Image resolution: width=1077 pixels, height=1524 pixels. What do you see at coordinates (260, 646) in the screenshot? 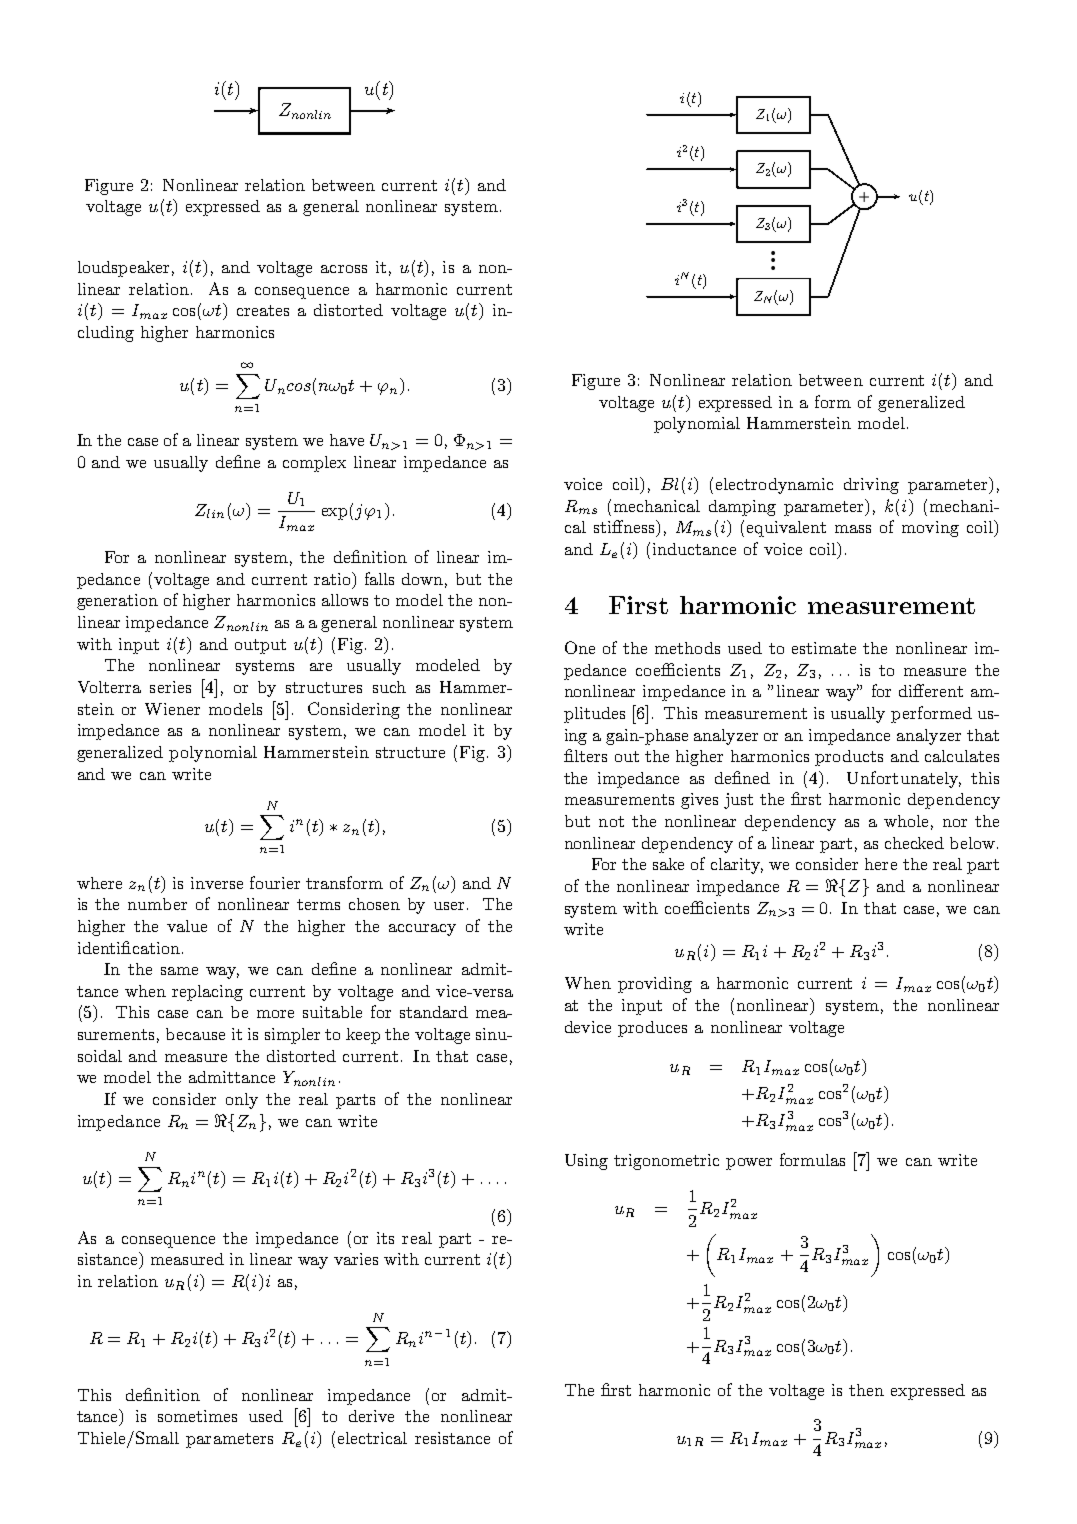
I see `output` at bounding box center [260, 646].
